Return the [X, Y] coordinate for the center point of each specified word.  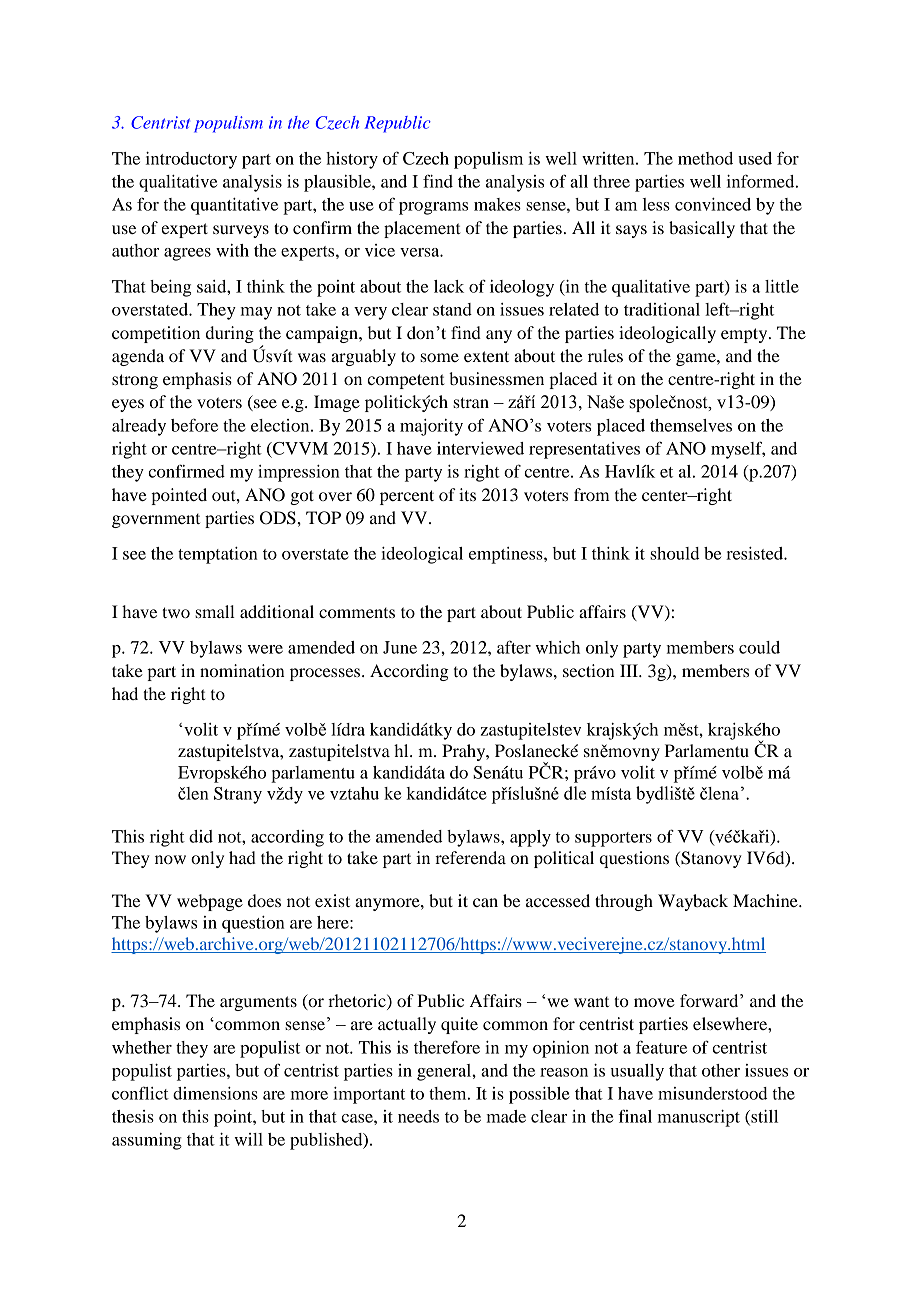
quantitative [234, 206]
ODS [279, 518]
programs [433, 208]
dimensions [215, 1093]
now [170, 859]
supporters [613, 839]
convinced [713, 204]
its [467, 494]
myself [738, 450]
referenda [470, 857]
